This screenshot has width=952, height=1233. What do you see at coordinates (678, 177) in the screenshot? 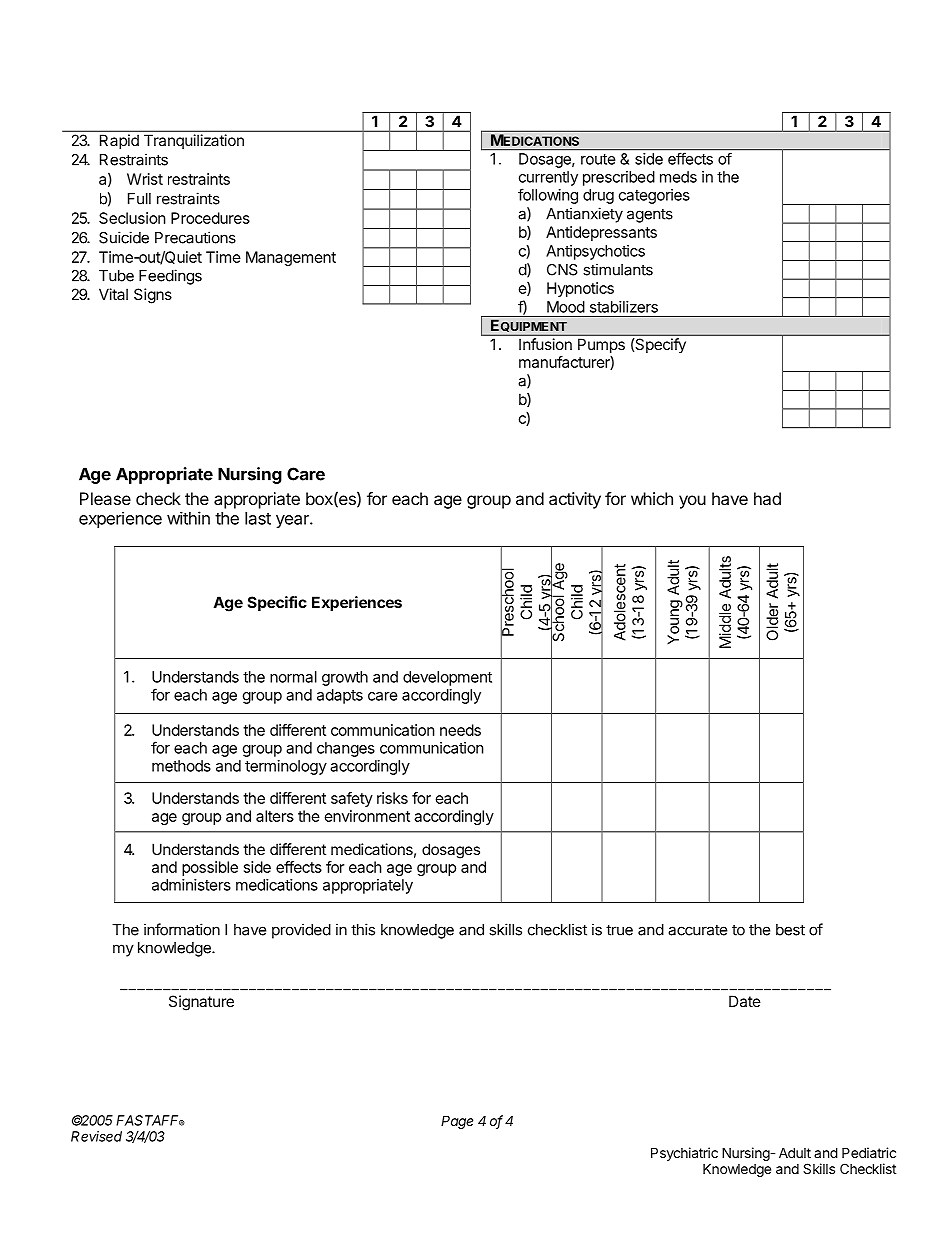
I see `meds` at bounding box center [678, 177].
